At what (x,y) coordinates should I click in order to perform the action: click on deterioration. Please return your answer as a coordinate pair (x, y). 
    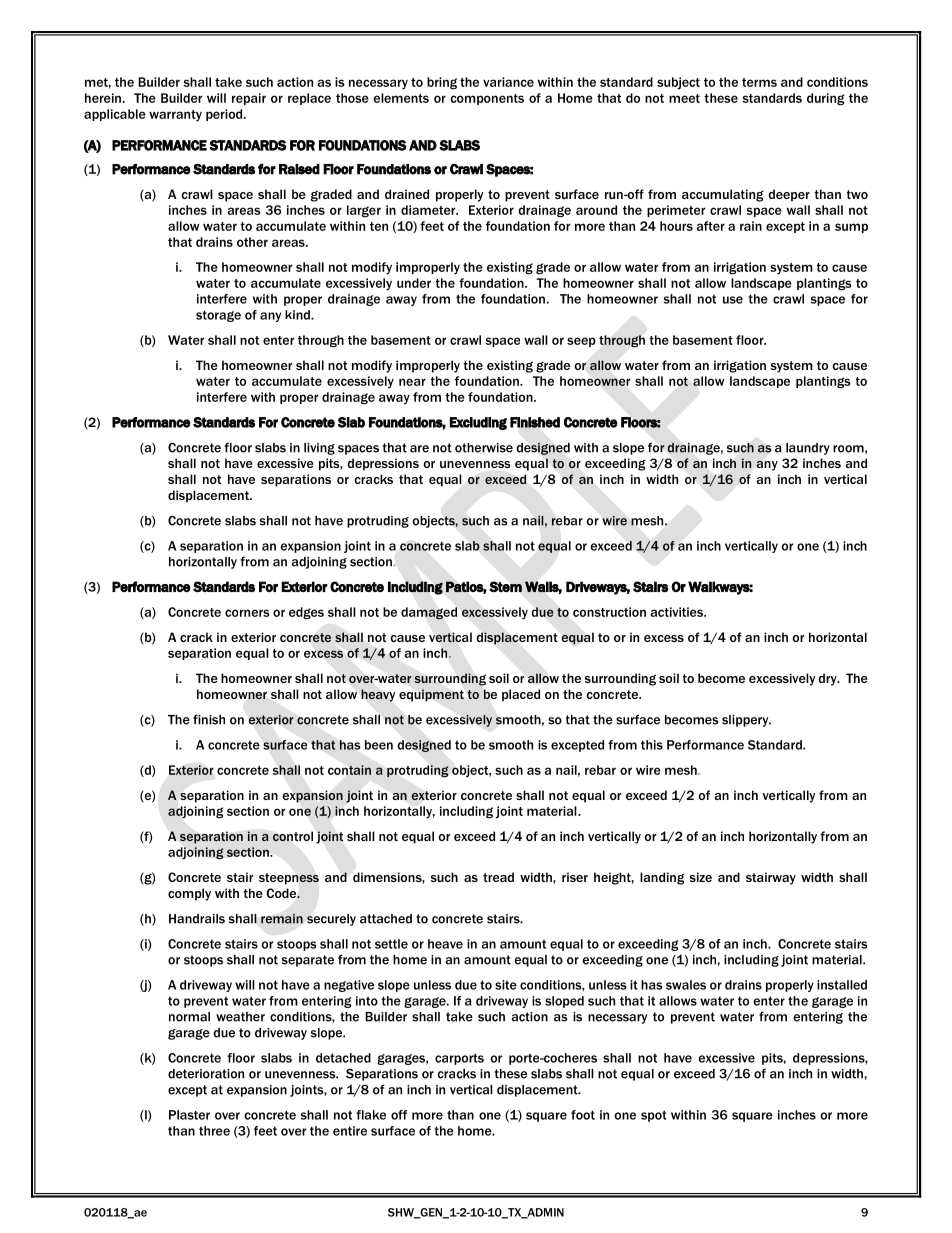
    Looking at the image, I should click on (206, 1074).
